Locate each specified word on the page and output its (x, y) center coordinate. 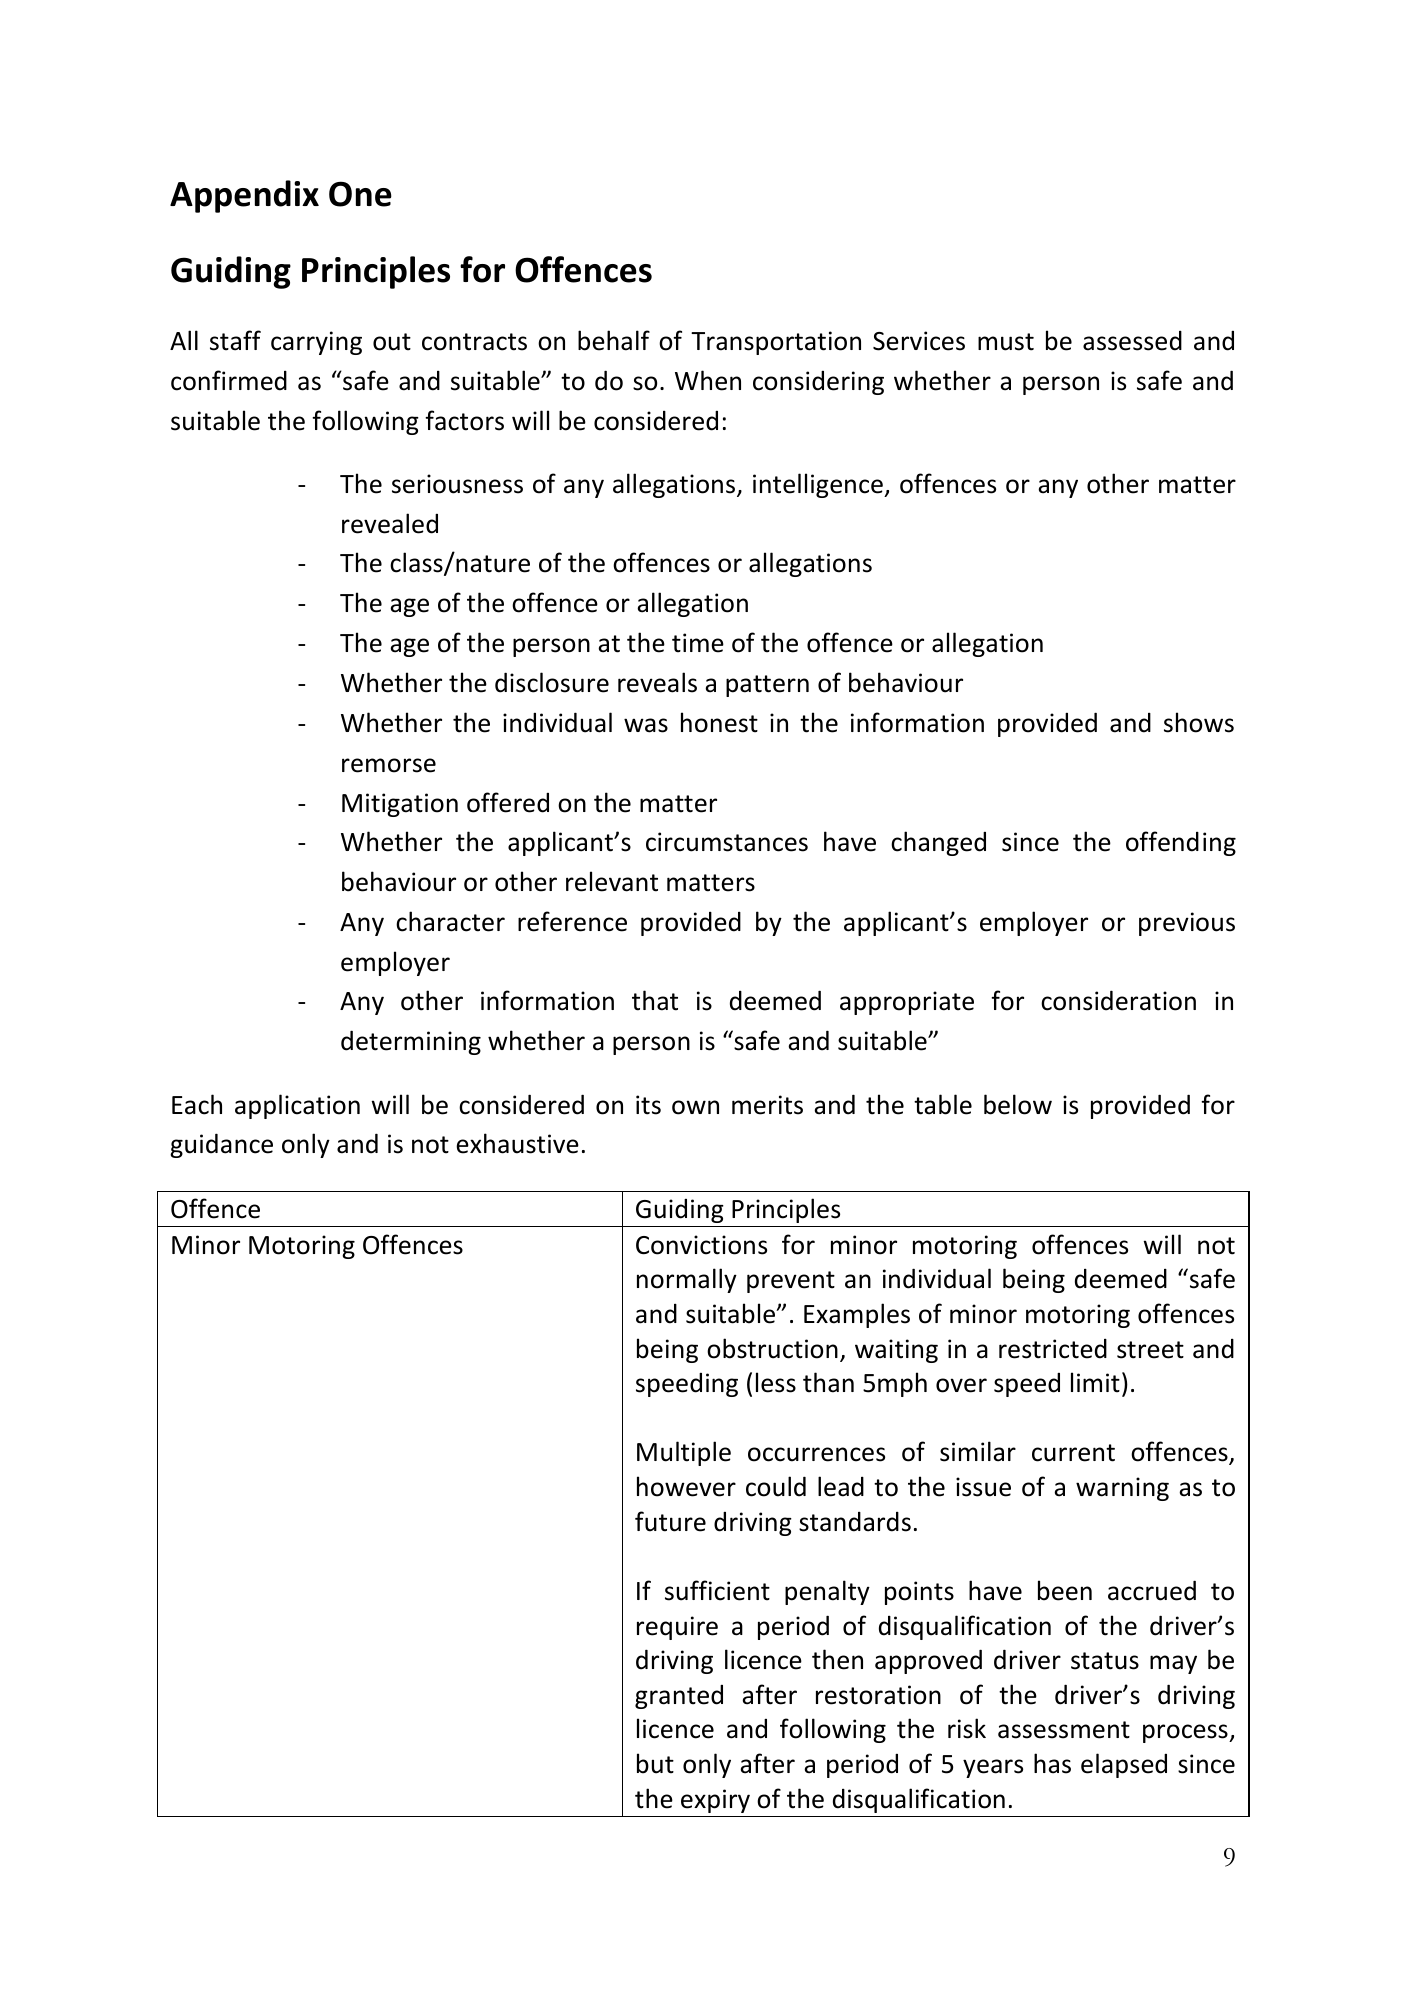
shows (1199, 722)
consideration (1118, 1000)
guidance (221, 1145)
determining (411, 1042)
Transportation (776, 343)
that (655, 1000)
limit (1095, 1382)
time (698, 643)
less (776, 1382)
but (655, 1763)
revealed (390, 523)
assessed (1132, 341)
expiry (715, 1801)
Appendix (244, 196)
